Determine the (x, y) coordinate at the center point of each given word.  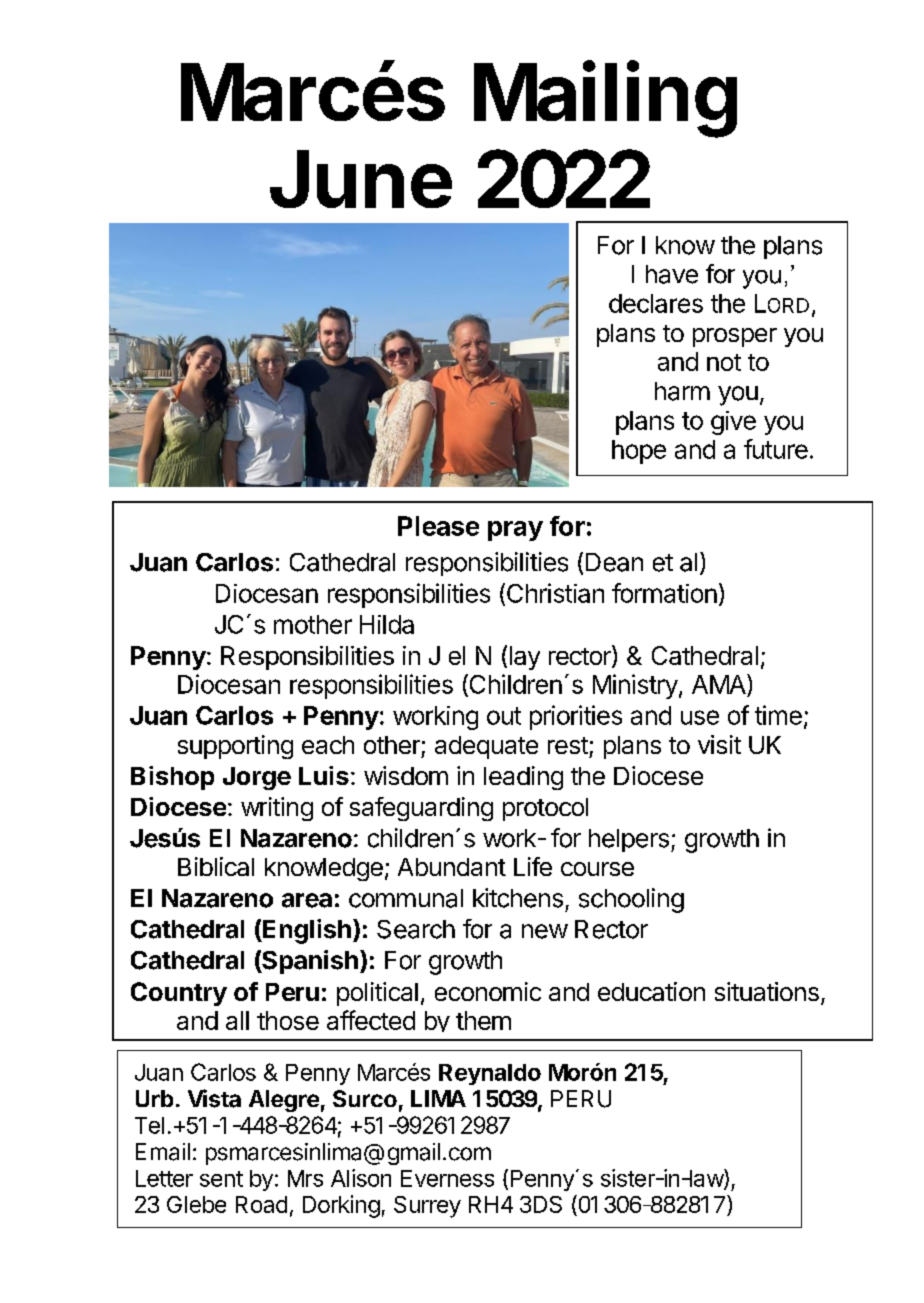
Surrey (427, 1207)
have (672, 274)
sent (221, 1179)
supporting (235, 747)
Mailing (605, 99)
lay (525, 658)
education (651, 991)
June (361, 179)
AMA (720, 684)
